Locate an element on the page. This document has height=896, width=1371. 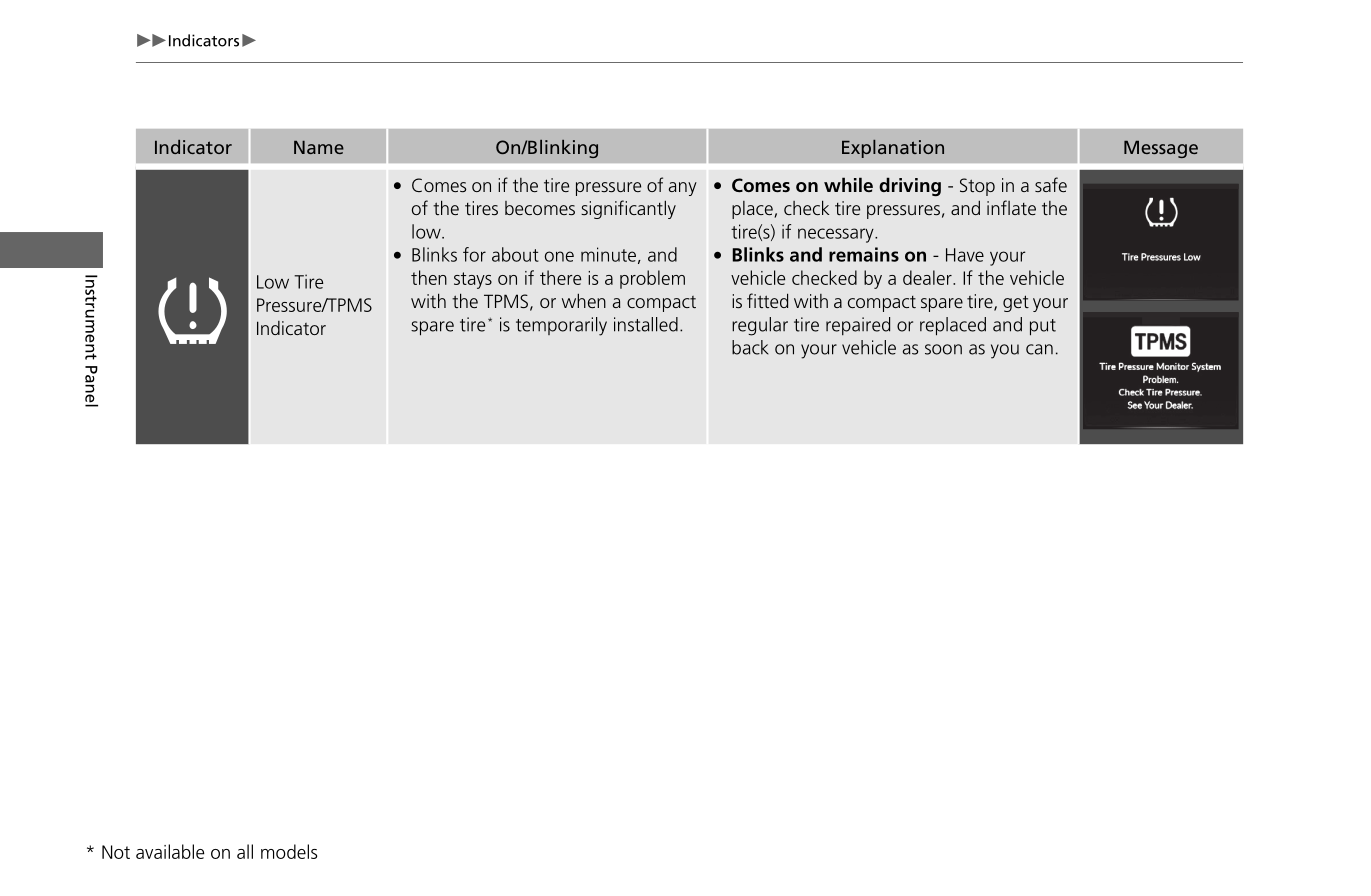
soon is located at coordinates (943, 349).
